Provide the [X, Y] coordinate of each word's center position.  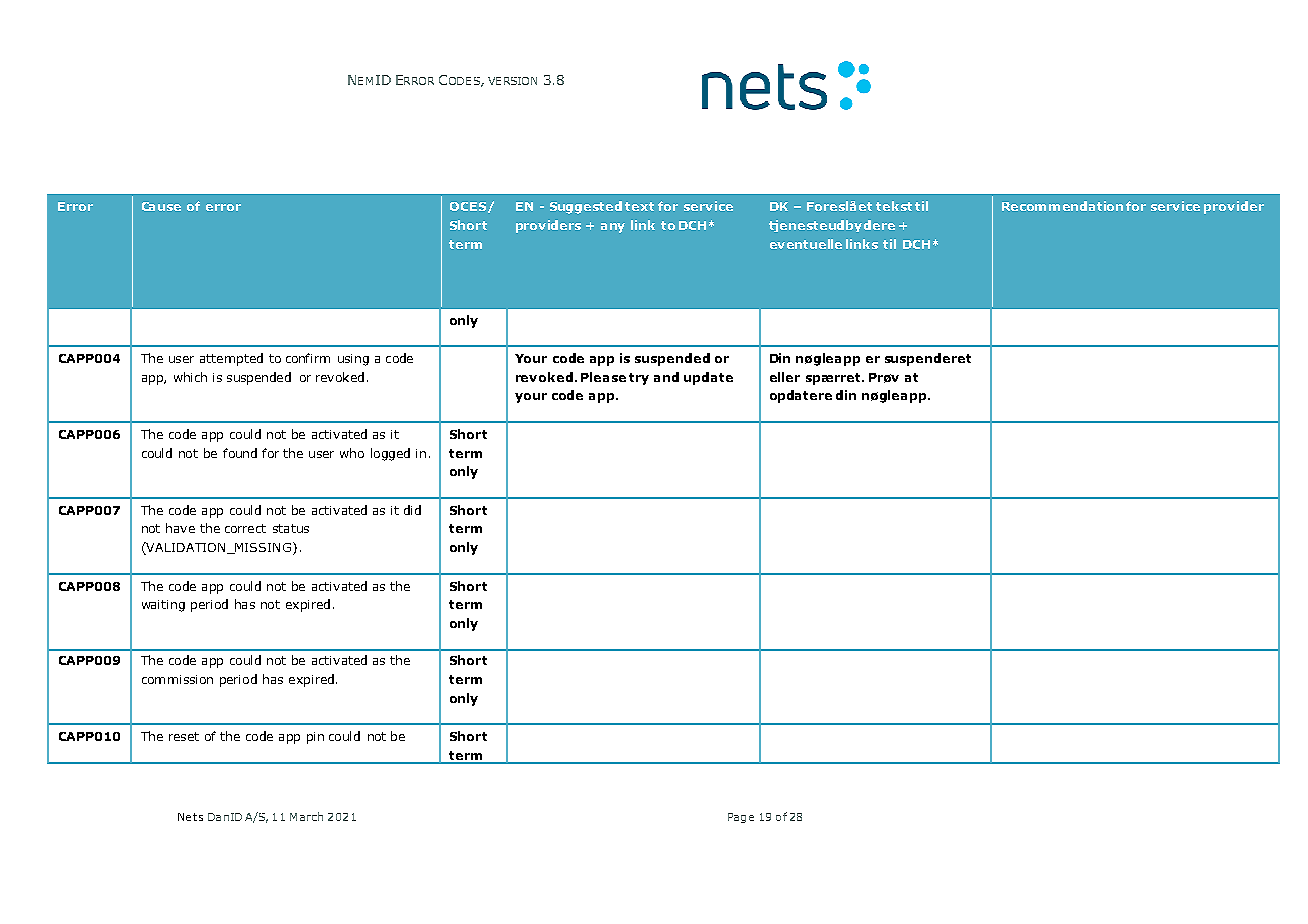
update [708, 378]
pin [315, 738]
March [306, 816]
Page [741, 818]
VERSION [512, 81]
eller [785, 377]
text [639, 206]
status [291, 528]
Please [603, 377]
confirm [308, 358]
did [412, 510]
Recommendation [1062, 206]
